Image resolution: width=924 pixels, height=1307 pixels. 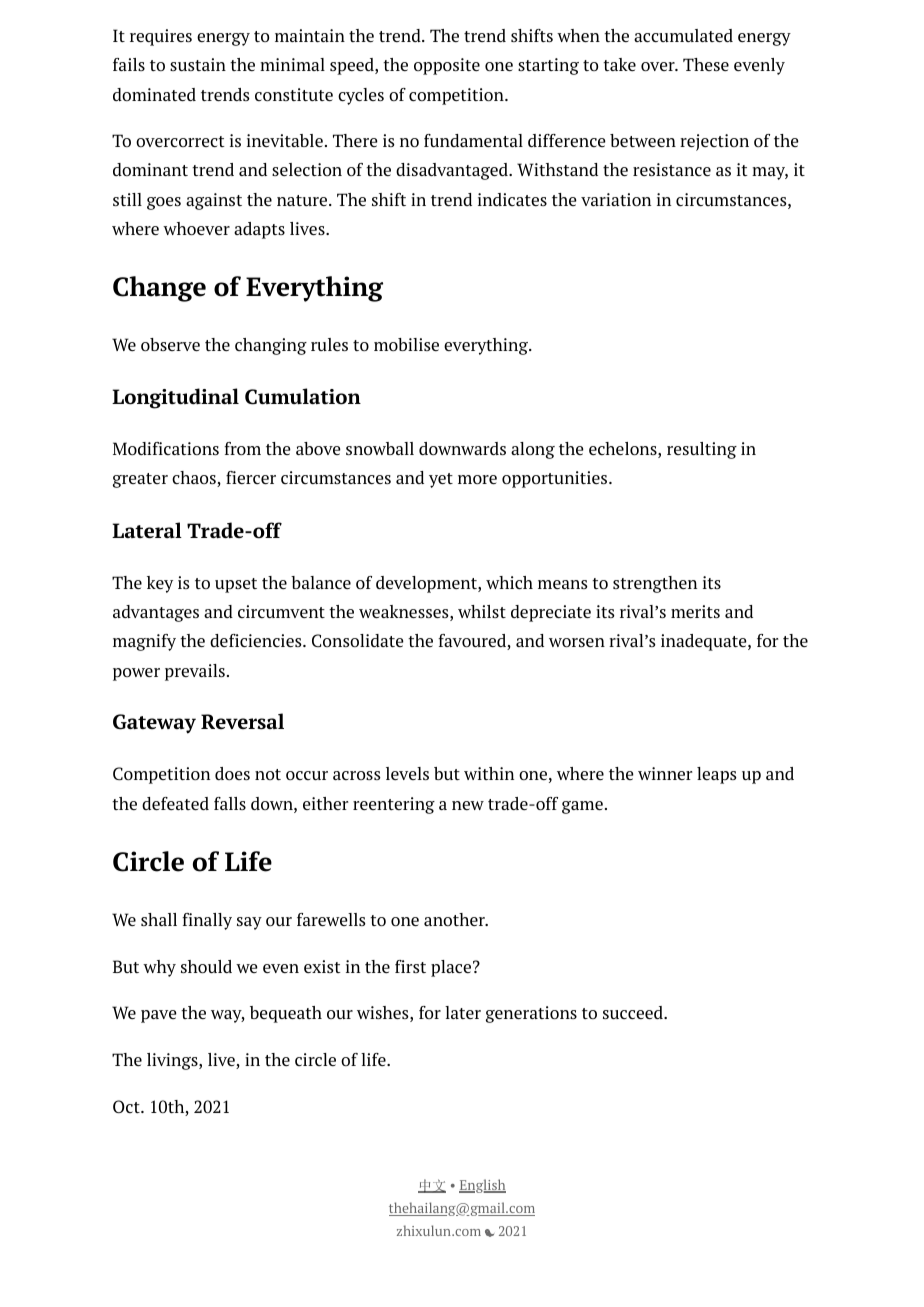 What do you see at coordinates (127, 1106) in the screenshot?
I see `Oct` at bounding box center [127, 1106].
